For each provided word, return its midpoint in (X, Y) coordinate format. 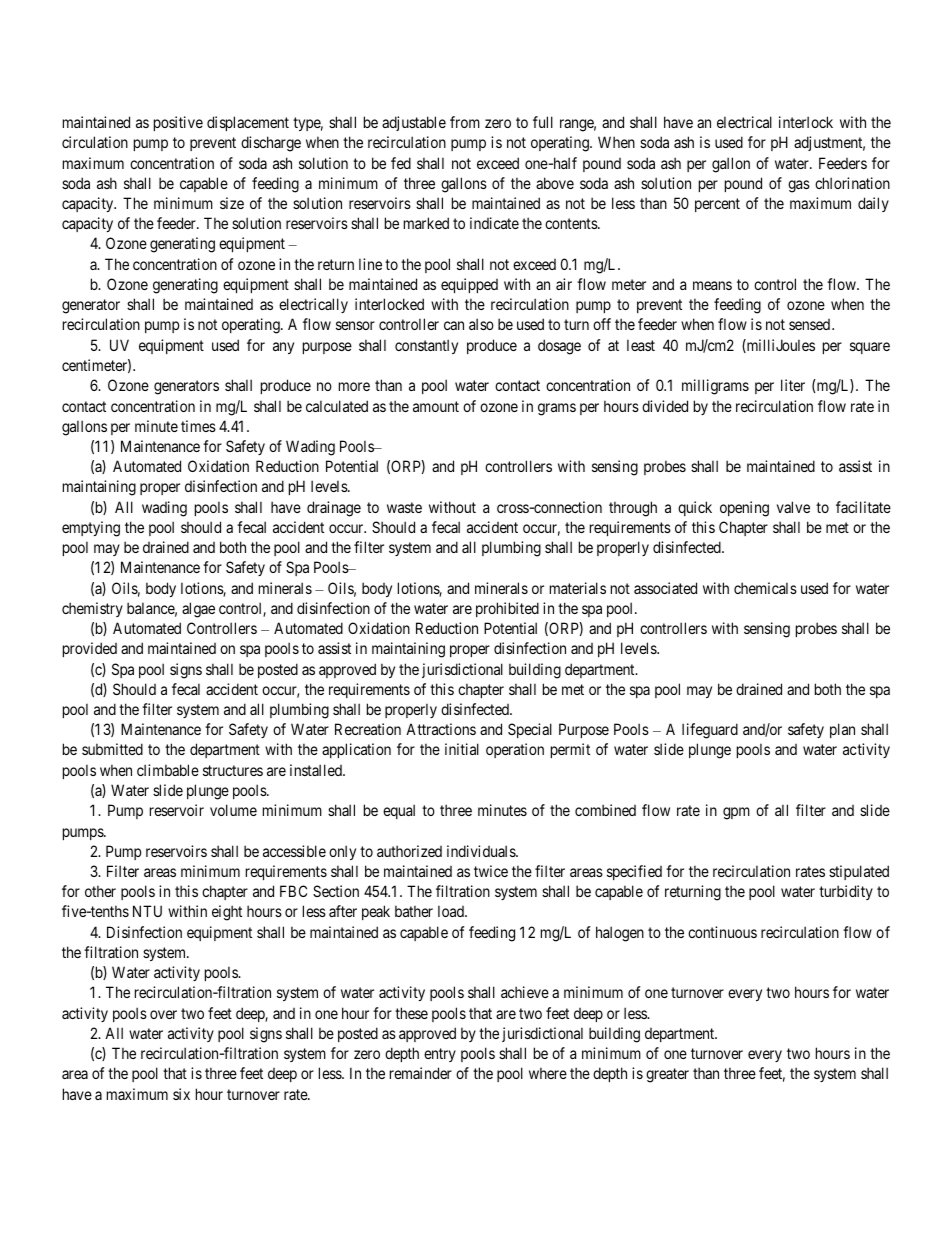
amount (436, 406)
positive (178, 123)
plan (842, 730)
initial (462, 749)
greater (667, 1076)
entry (440, 1055)
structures (233, 770)
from (465, 122)
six (181, 1094)
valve (793, 507)
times (198, 426)
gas (799, 186)
